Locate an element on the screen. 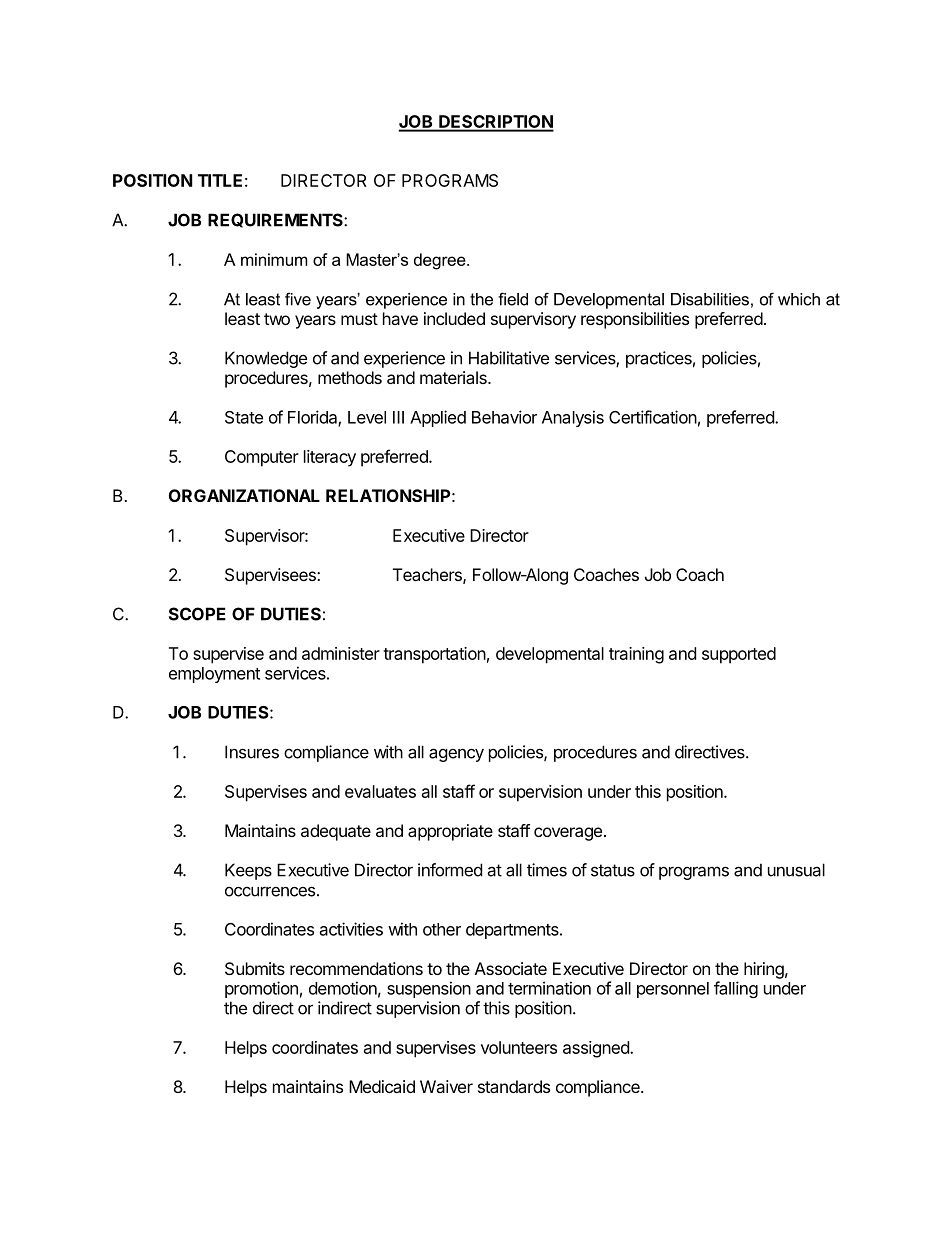 The image size is (952, 1233). falling is located at coordinates (736, 989).
